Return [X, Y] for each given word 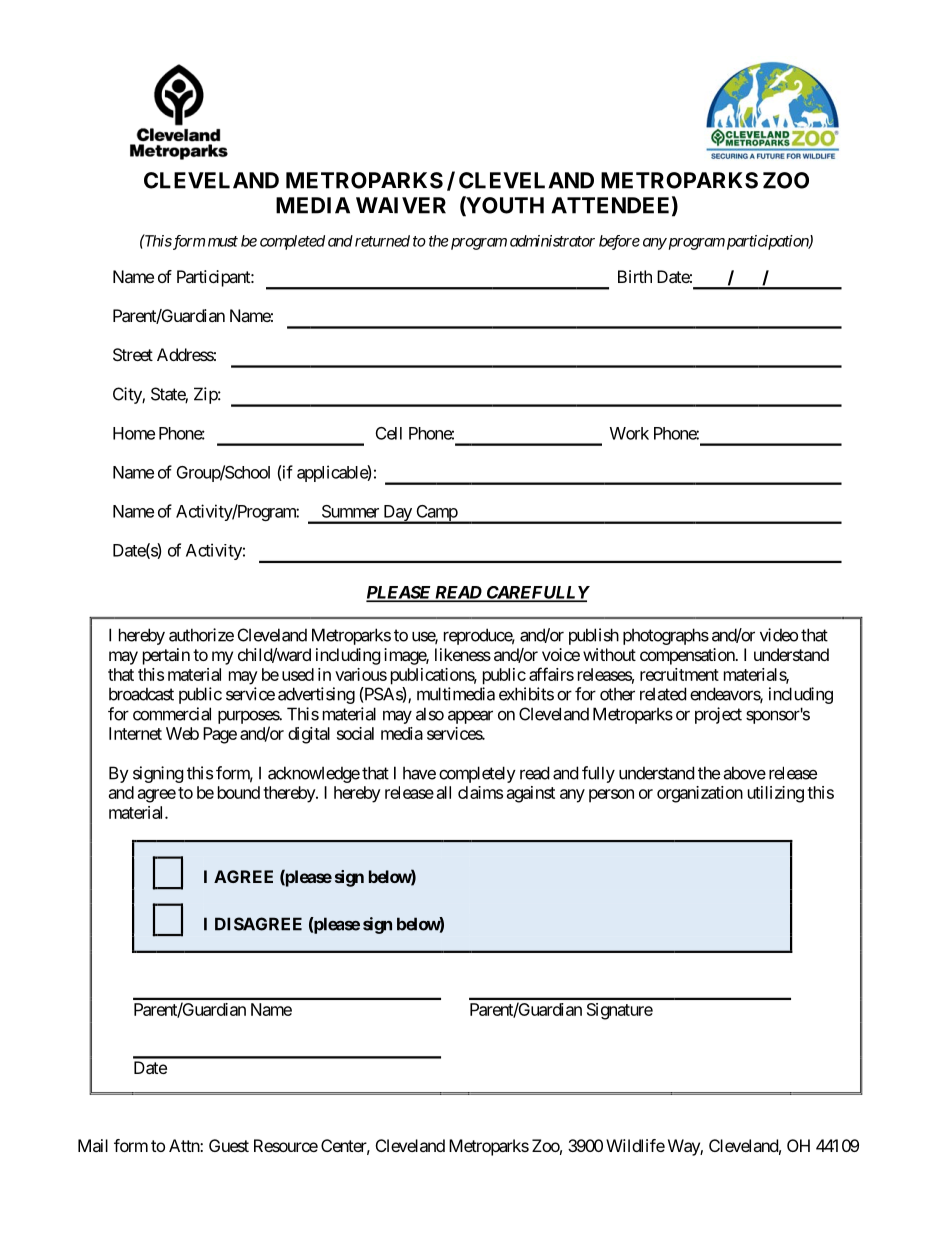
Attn [185, 1145]
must [223, 241]
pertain [166, 656]
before [619, 242]
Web [182, 733]
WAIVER [401, 205]
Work [629, 433]
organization [700, 794]
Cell [389, 433]
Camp [436, 514]
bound [239, 792]
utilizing [776, 794]
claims [480, 792]
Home [134, 433]
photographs [666, 636]
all [444, 792]
